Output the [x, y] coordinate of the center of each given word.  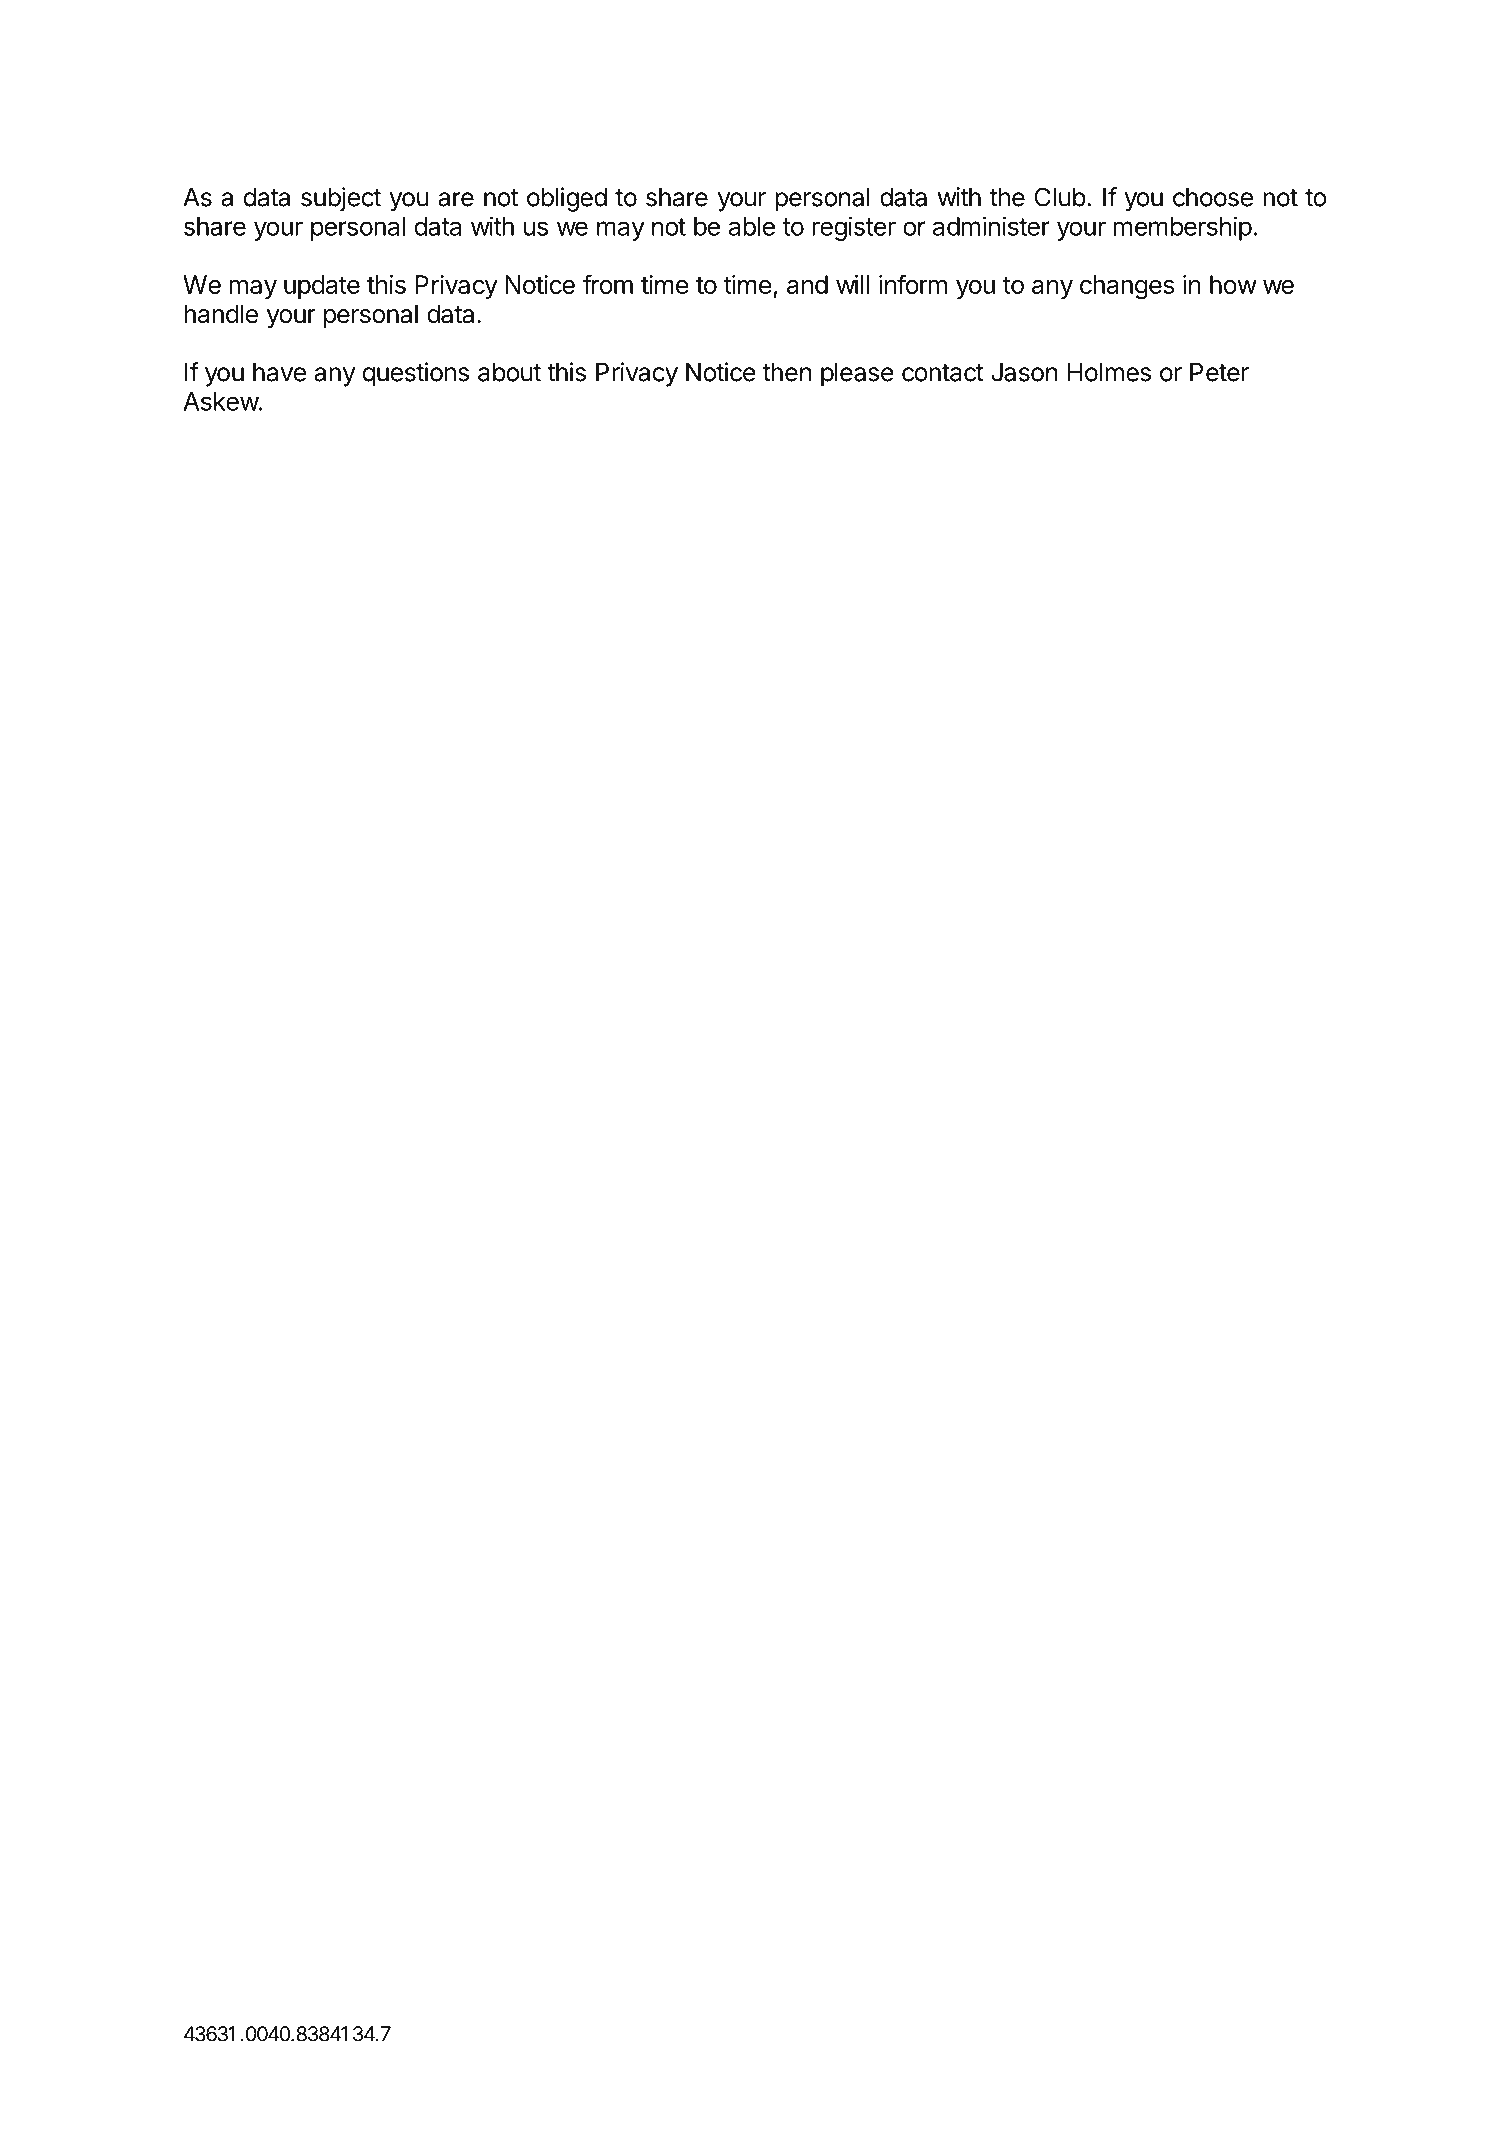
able [752, 226]
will [852, 284]
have [279, 372]
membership [1183, 228]
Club [1060, 197]
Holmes [1109, 372]
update [322, 287]
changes [1127, 287]
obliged [567, 199]
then [787, 372]
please [857, 375]
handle [221, 314]
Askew [221, 401]
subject [341, 199]
